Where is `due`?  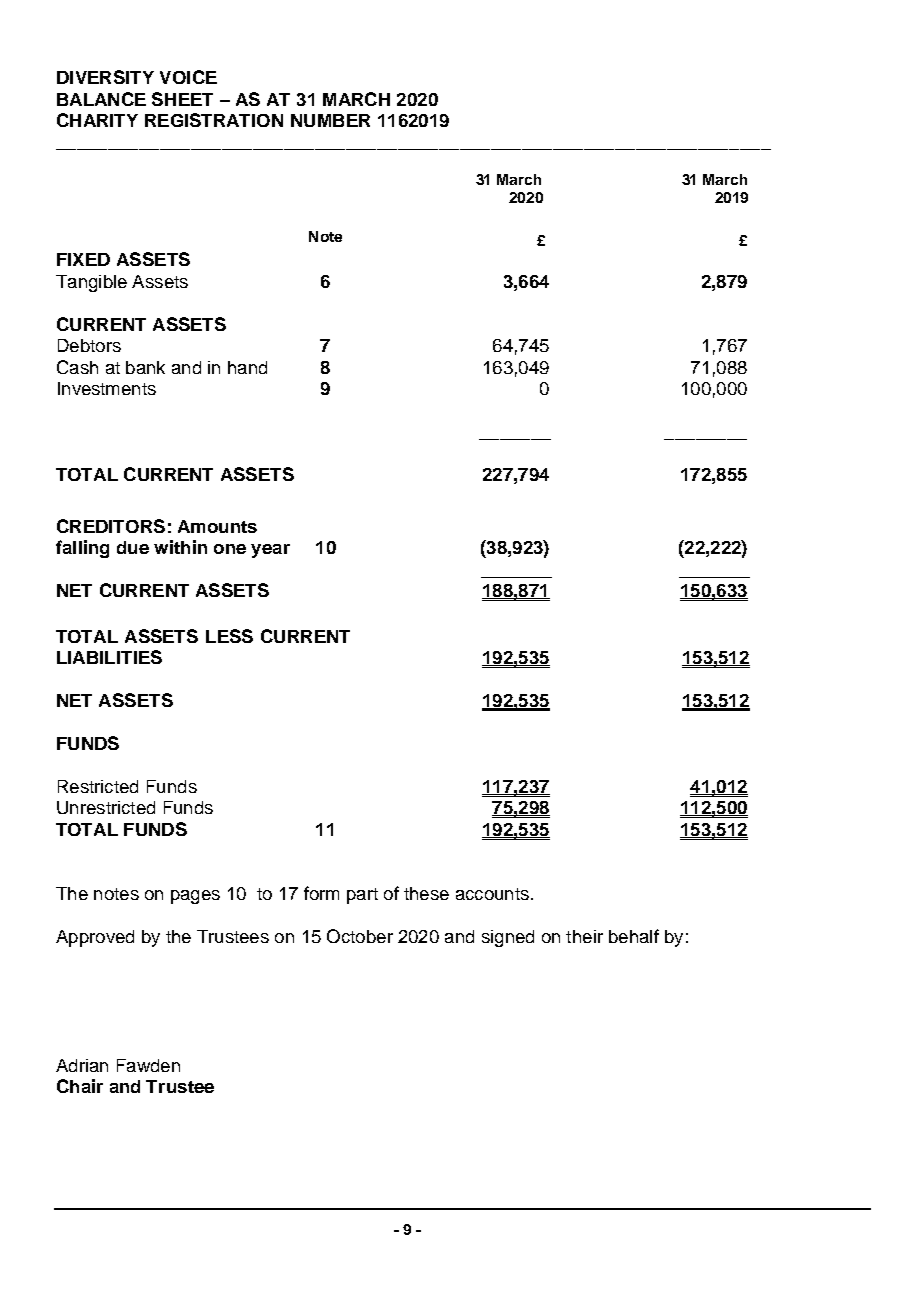 due is located at coordinates (133, 547).
